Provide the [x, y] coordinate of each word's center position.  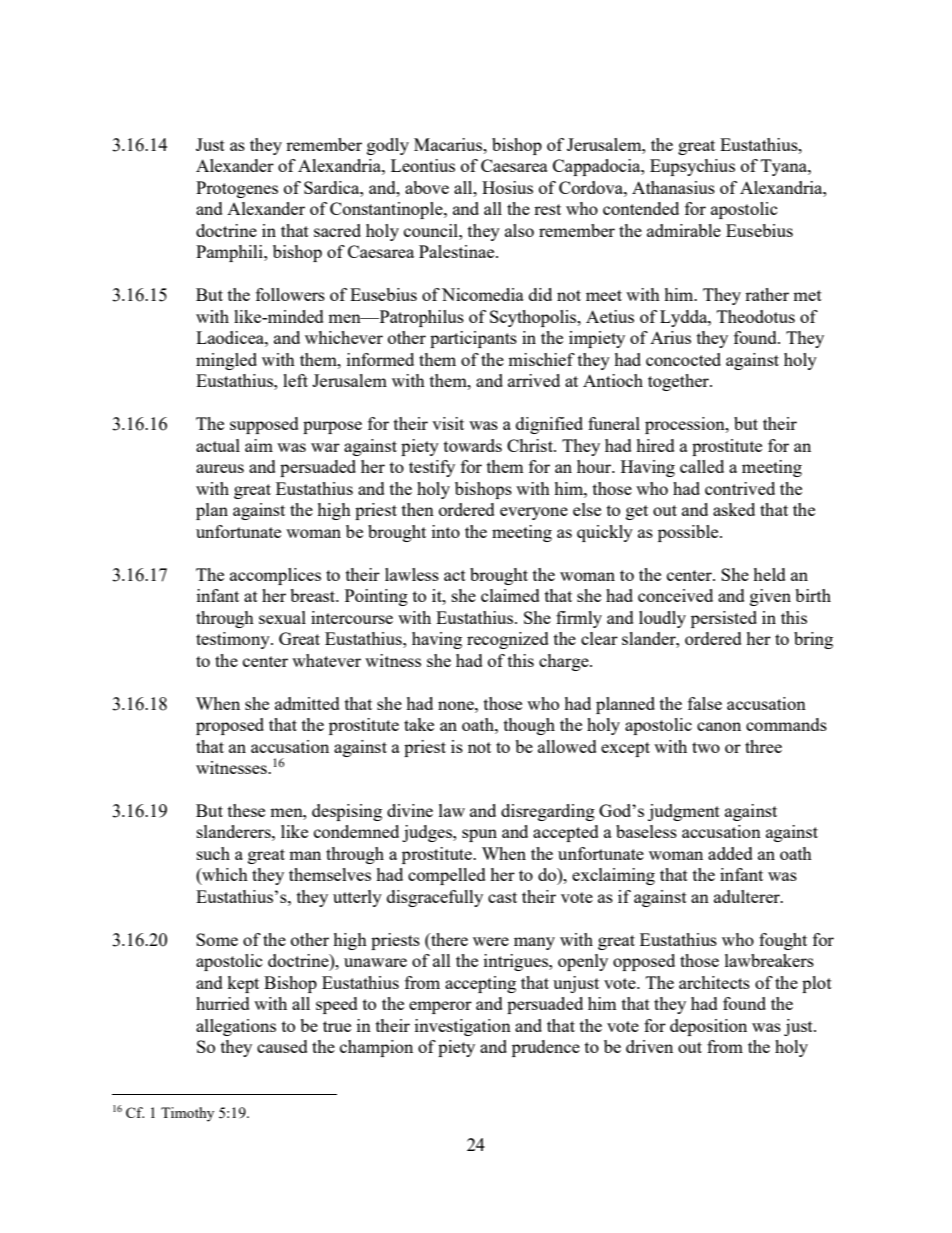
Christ [531, 445]
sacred [337, 230]
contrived [740, 488]
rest [547, 209]
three [763, 746]
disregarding [548, 812]
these [246, 810]
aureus [220, 468]
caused [282, 1046]
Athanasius [673, 187]
